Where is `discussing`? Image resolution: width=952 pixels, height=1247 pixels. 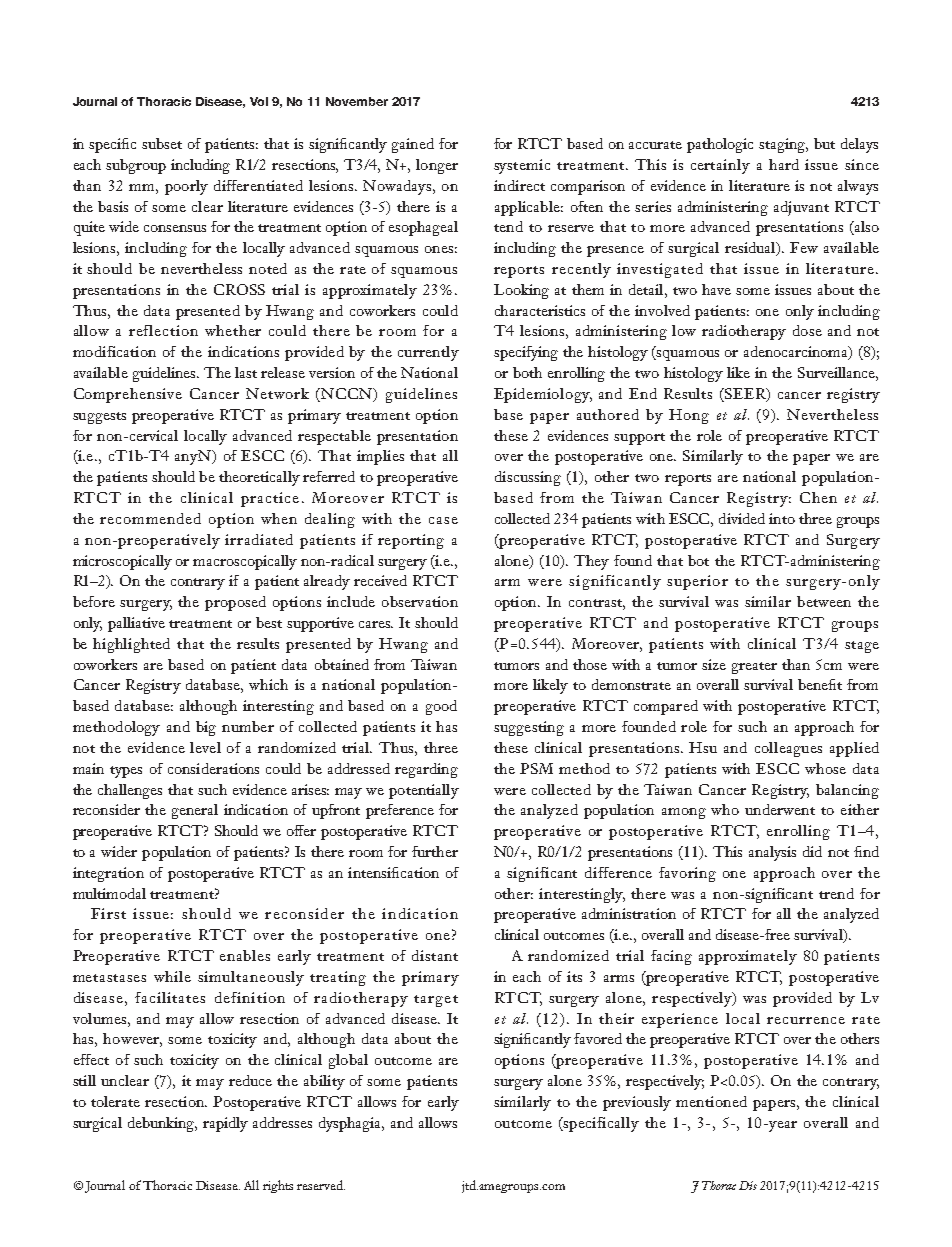 discussing is located at coordinates (528, 478).
